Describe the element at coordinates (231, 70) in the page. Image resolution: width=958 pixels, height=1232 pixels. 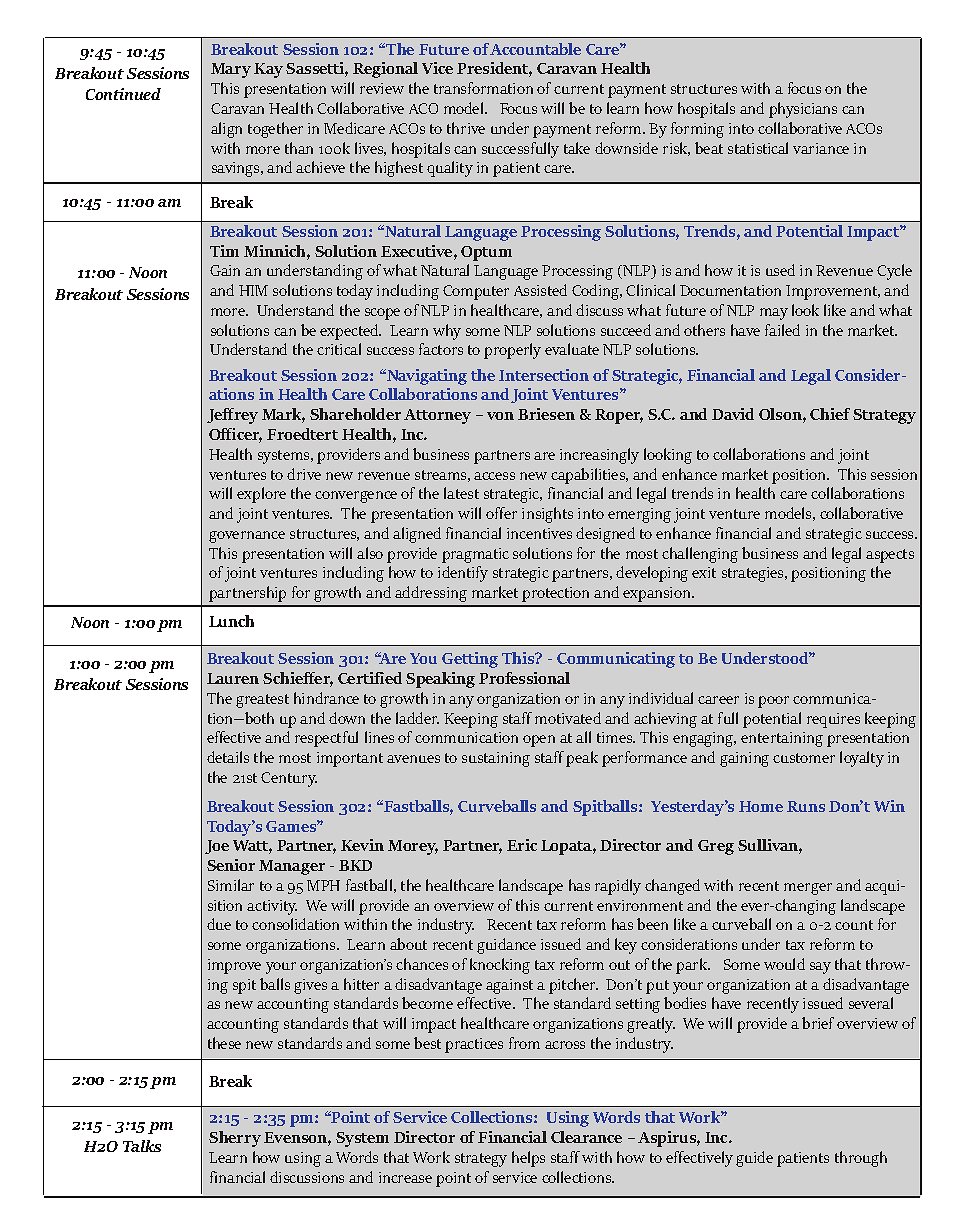
I see `Mary` at that location.
